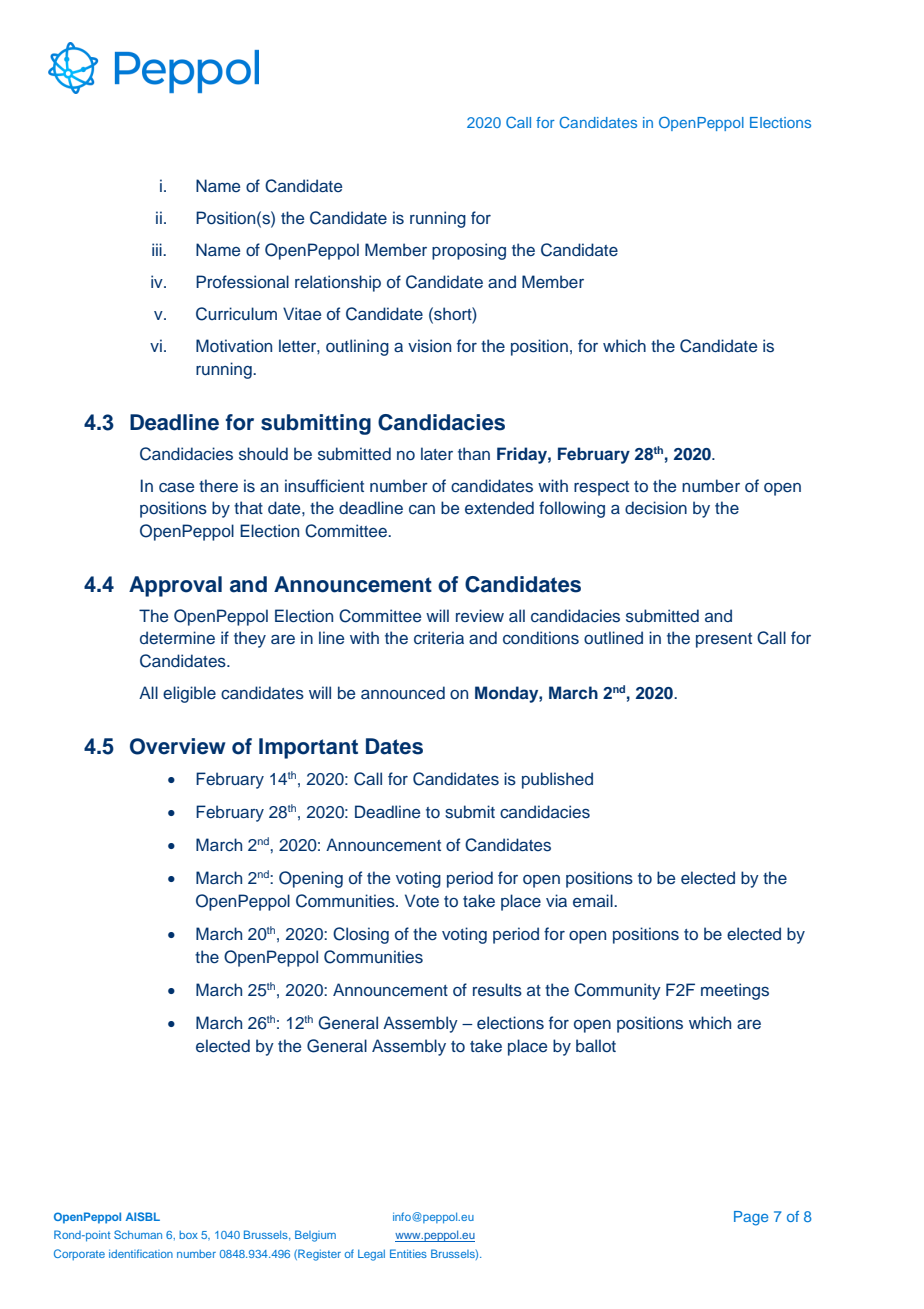  What do you see at coordinates (751, 1218) in the document?
I see `Page` at bounding box center [751, 1218].
